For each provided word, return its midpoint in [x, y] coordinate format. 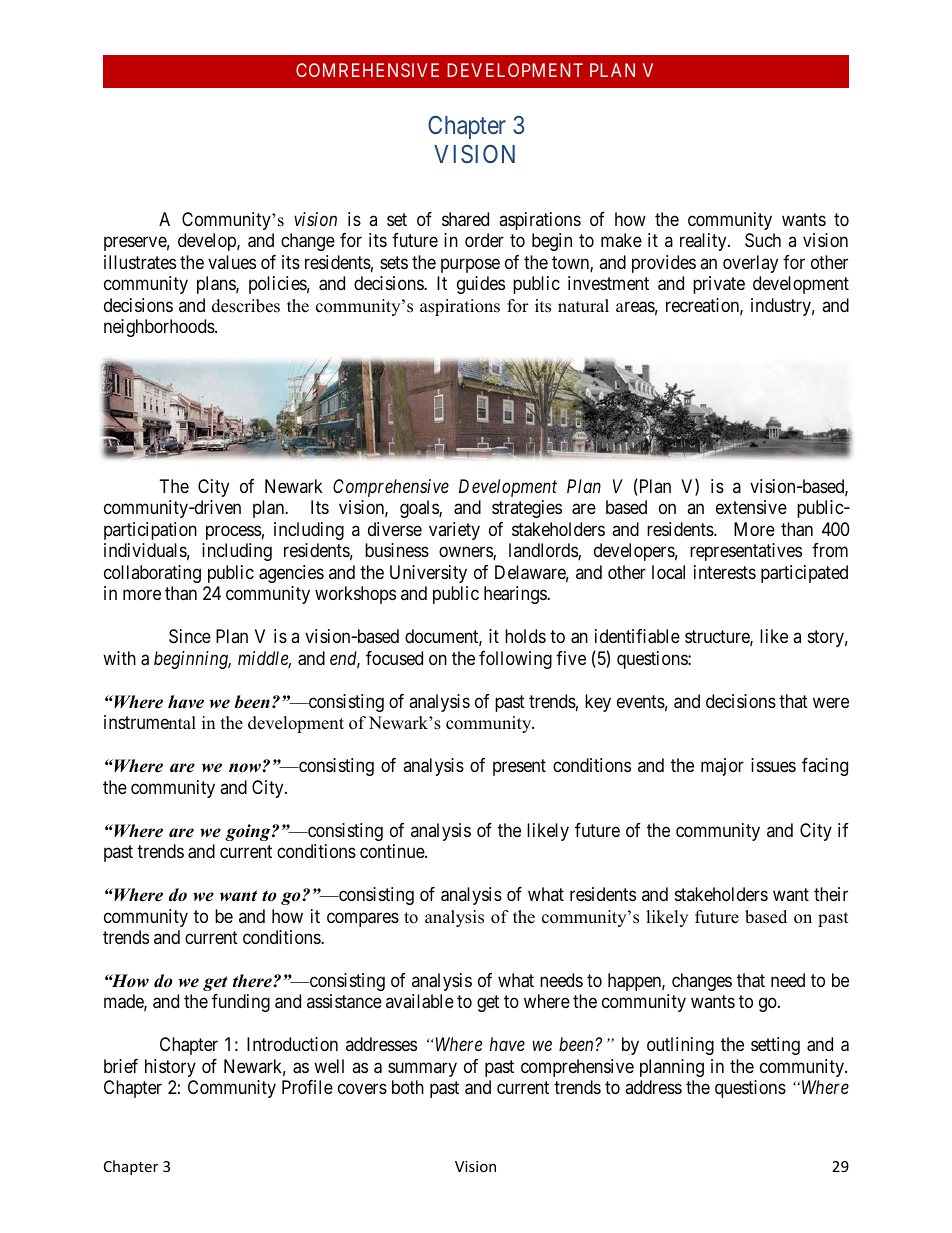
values [232, 262]
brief [121, 1066]
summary [422, 1069]
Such [763, 240]
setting [775, 1046]
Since [190, 636]
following [515, 660]
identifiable [637, 636]
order [484, 240]
